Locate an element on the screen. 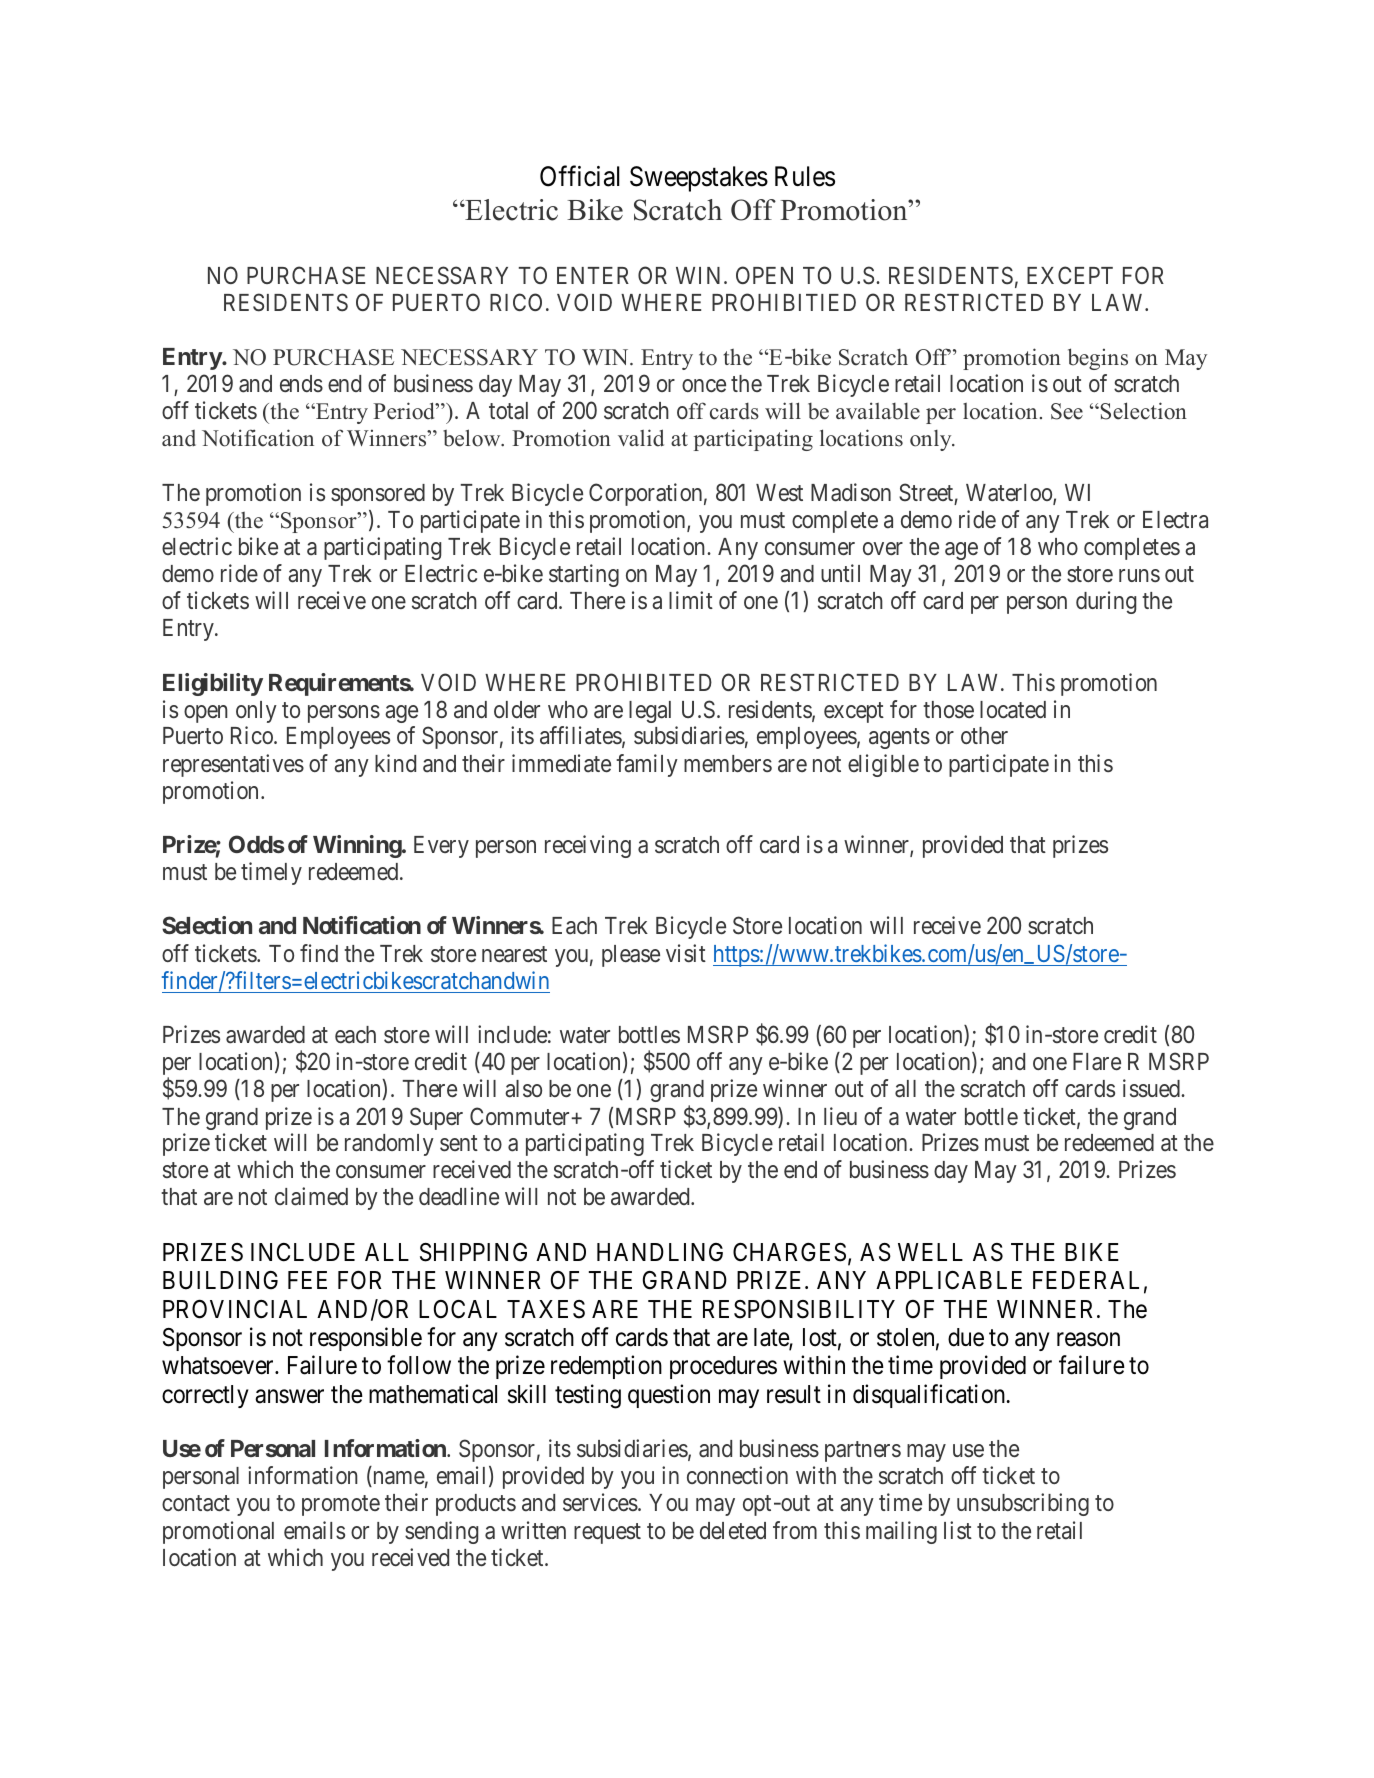 Image resolution: width=1374 pixels, height=1778 pixels. other is located at coordinates (984, 735).
